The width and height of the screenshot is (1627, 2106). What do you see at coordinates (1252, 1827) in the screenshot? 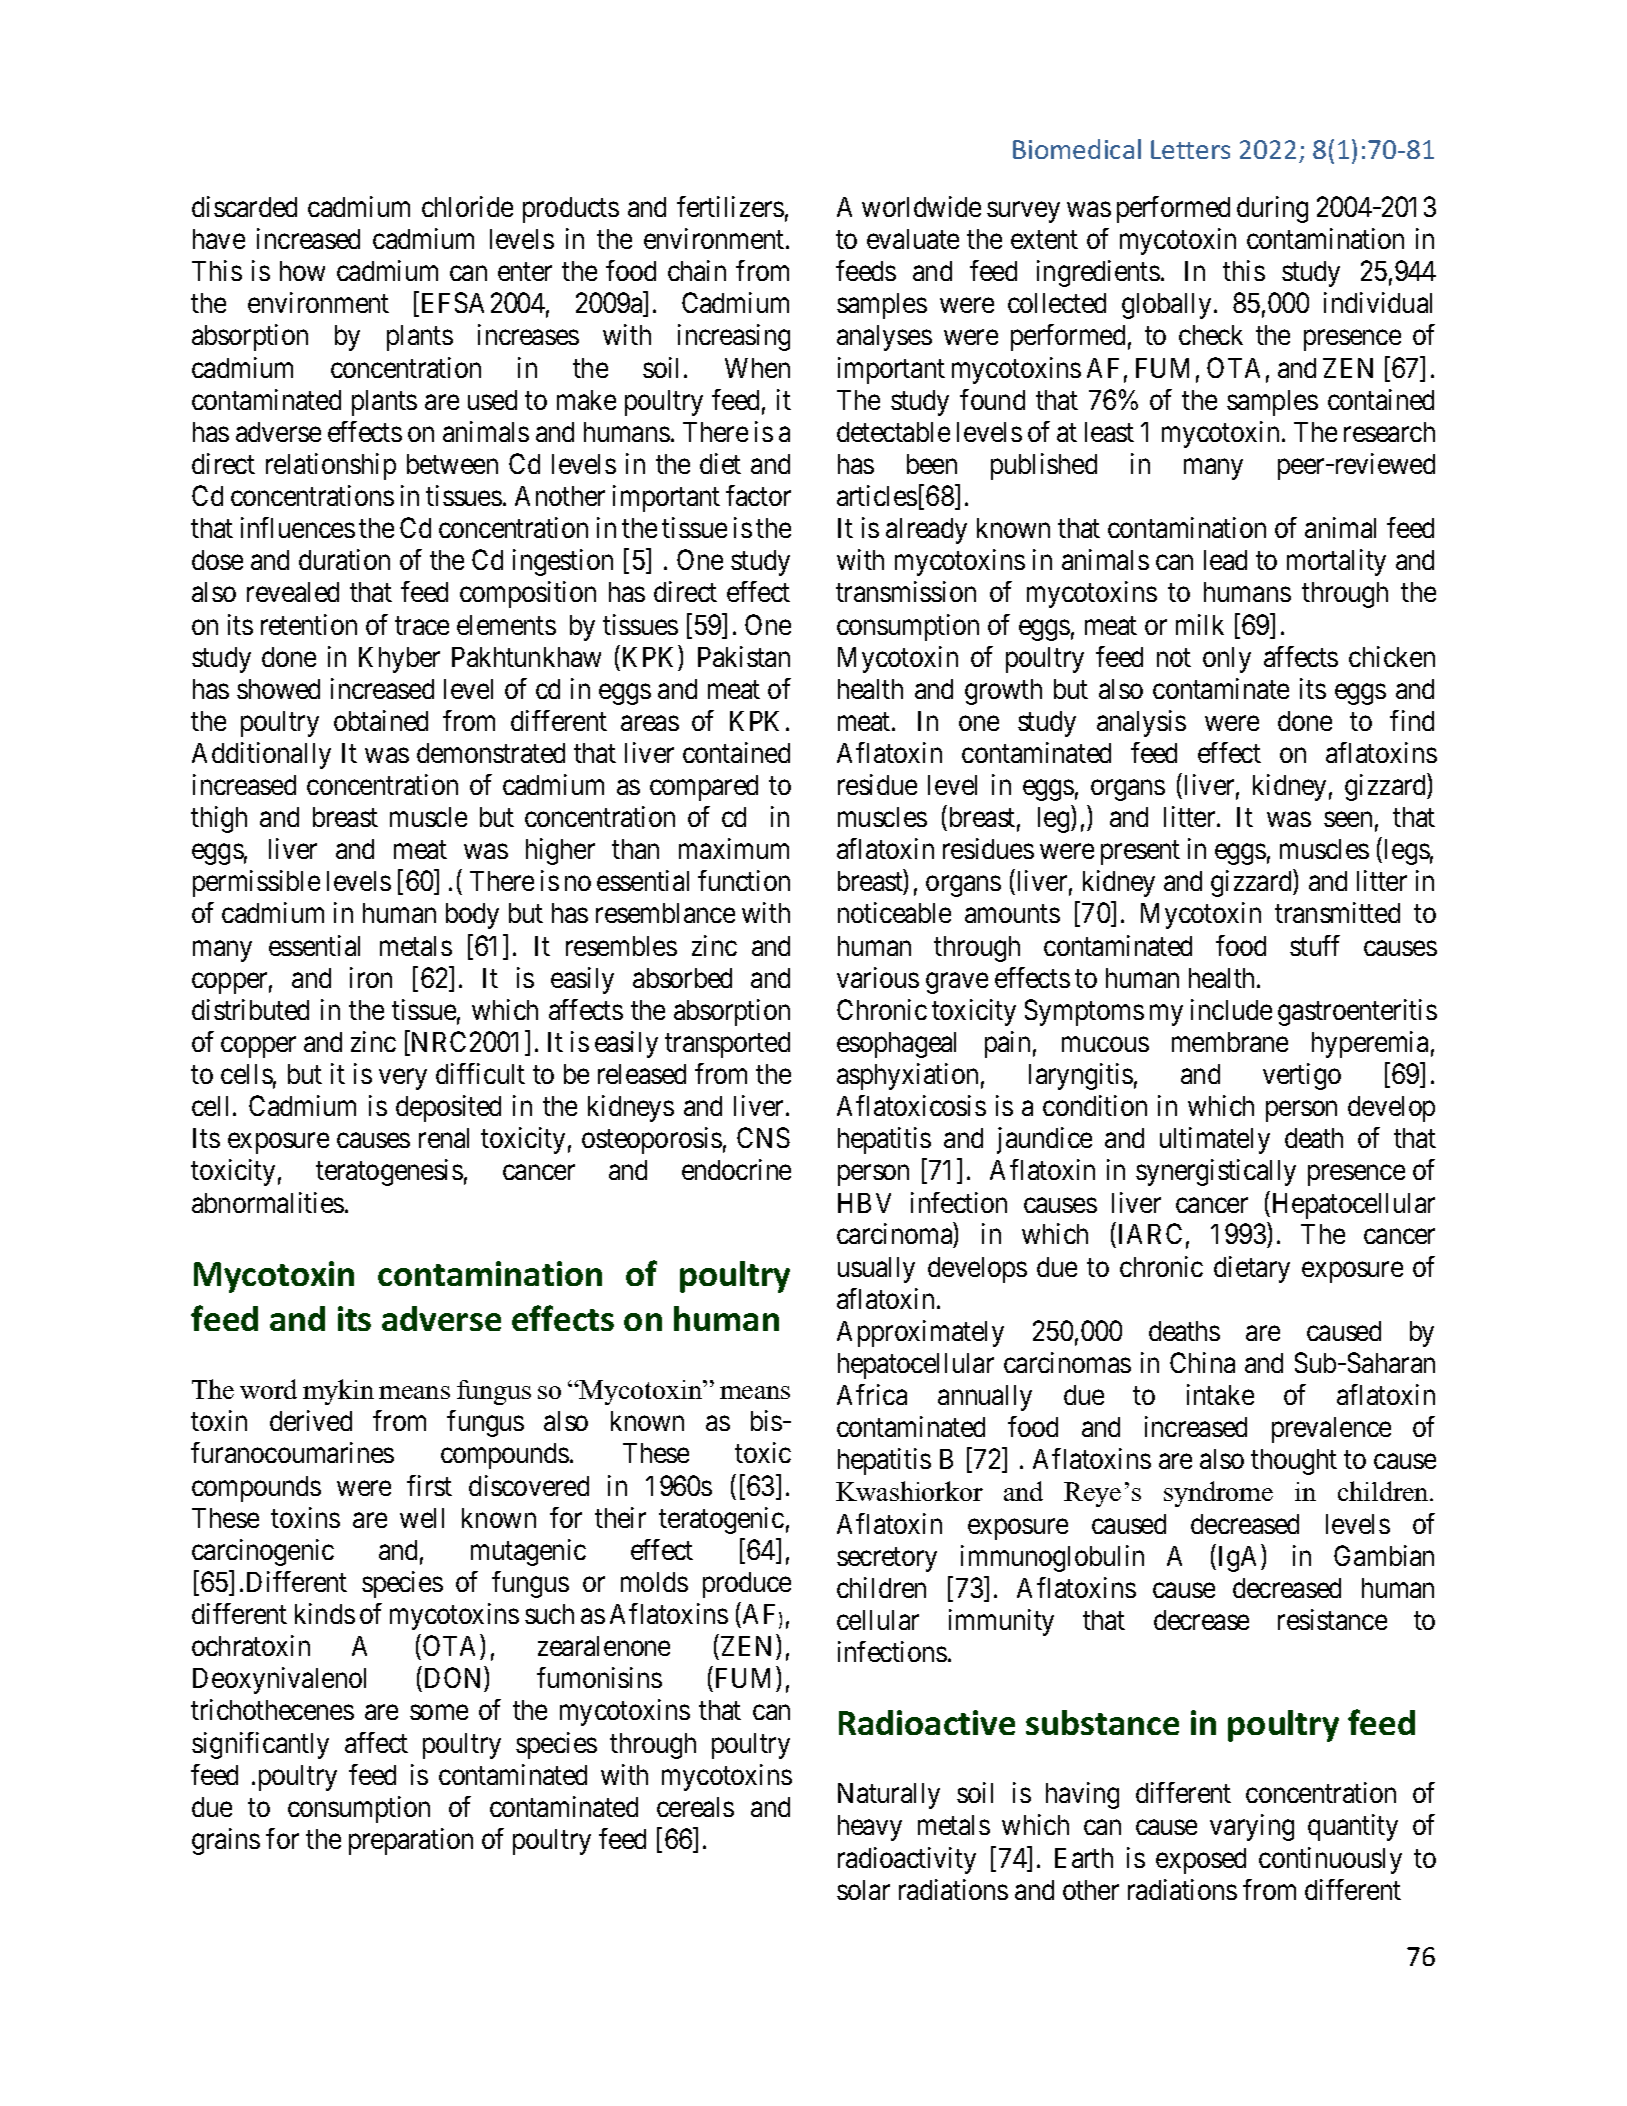
I see `varying` at bounding box center [1252, 1827].
